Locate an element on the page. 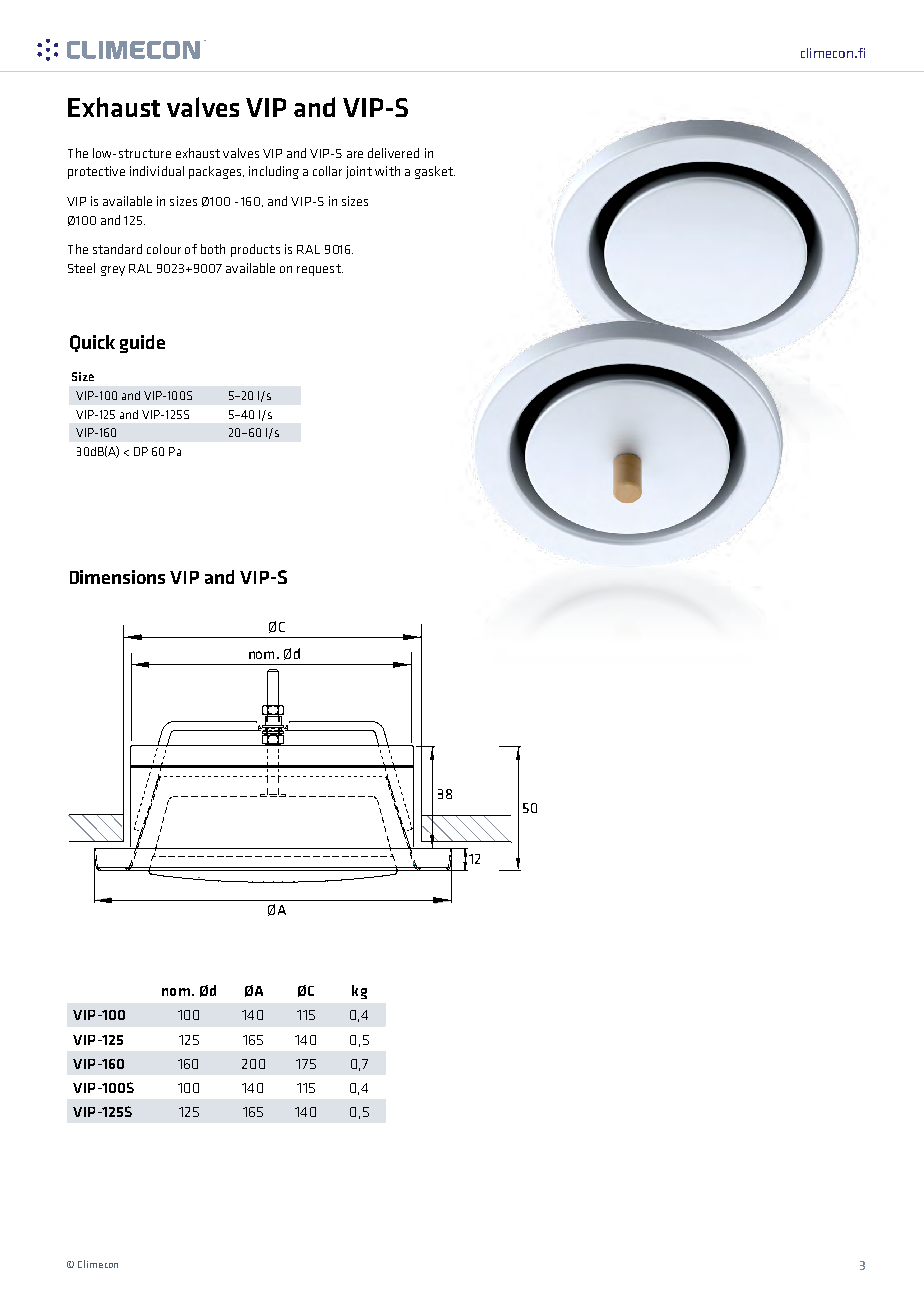 Image resolution: width=924 pixels, height=1308 pixels. both is located at coordinates (213, 249).
